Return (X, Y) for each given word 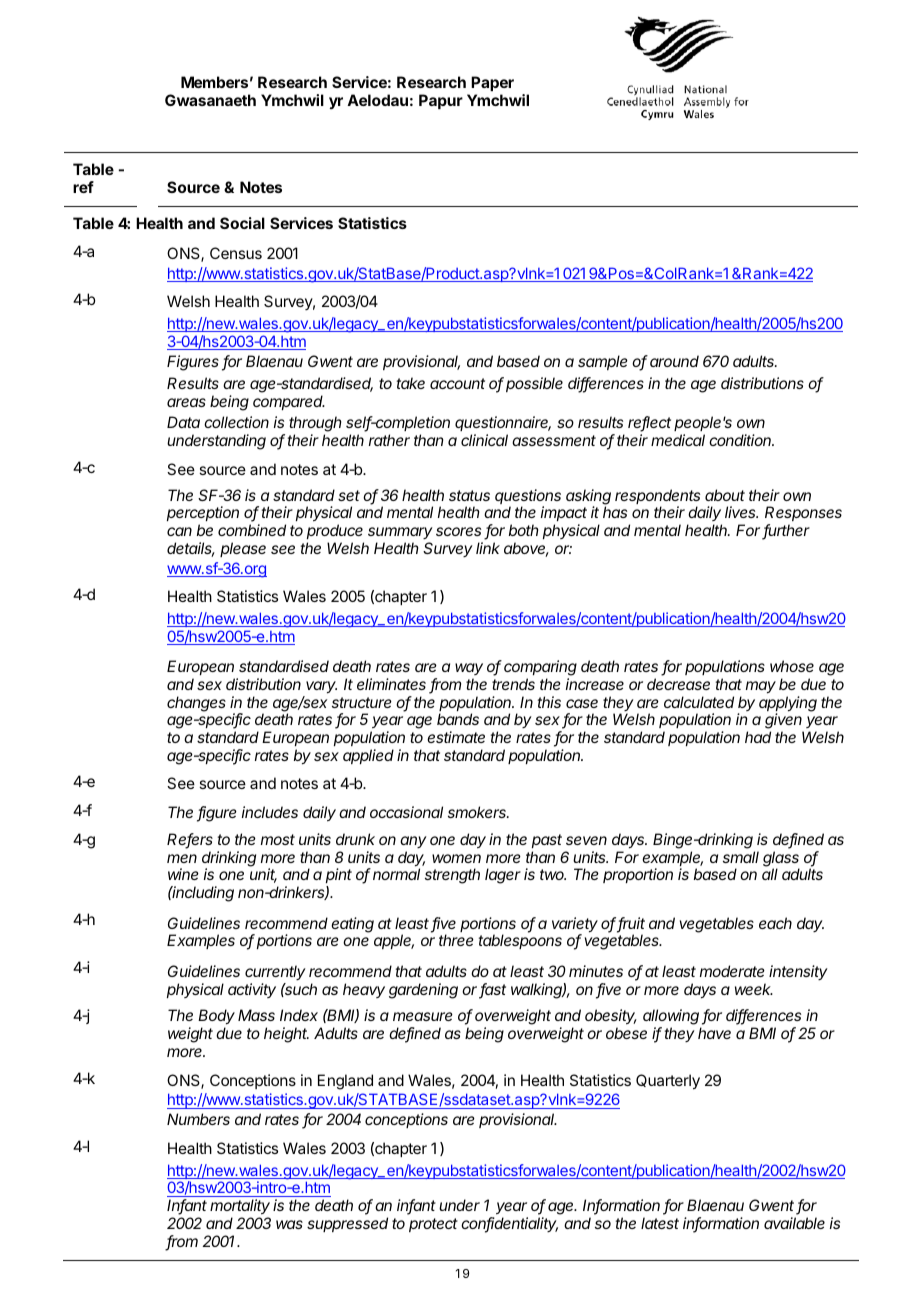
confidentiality (509, 1225)
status (469, 495)
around (674, 361)
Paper (492, 83)
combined (252, 530)
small (741, 857)
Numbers (198, 1119)
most (278, 839)
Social (242, 223)
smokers (478, 812)
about (725, 495)
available (794, 1223)
